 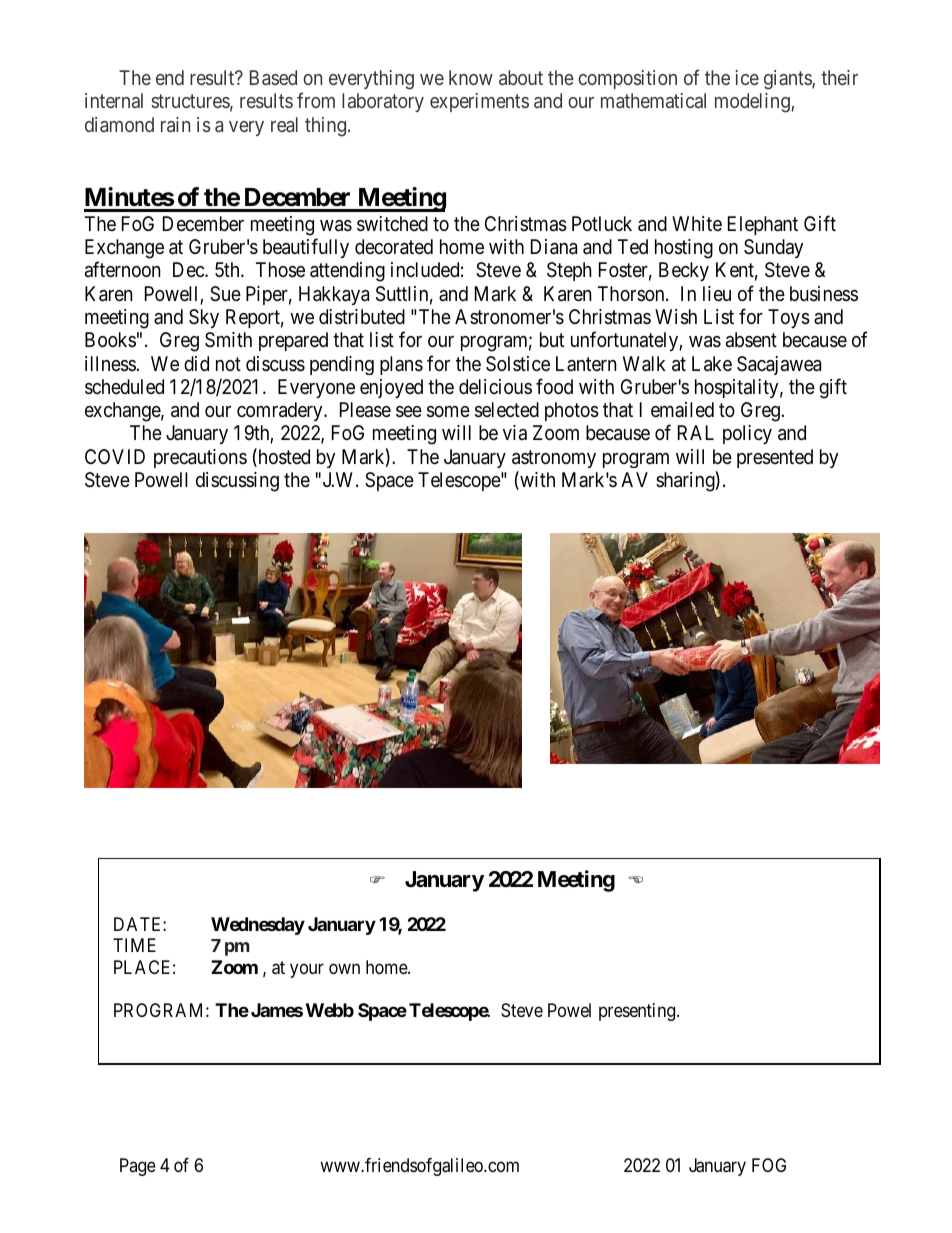 I want to click on own, so click(x=344, y=968).
